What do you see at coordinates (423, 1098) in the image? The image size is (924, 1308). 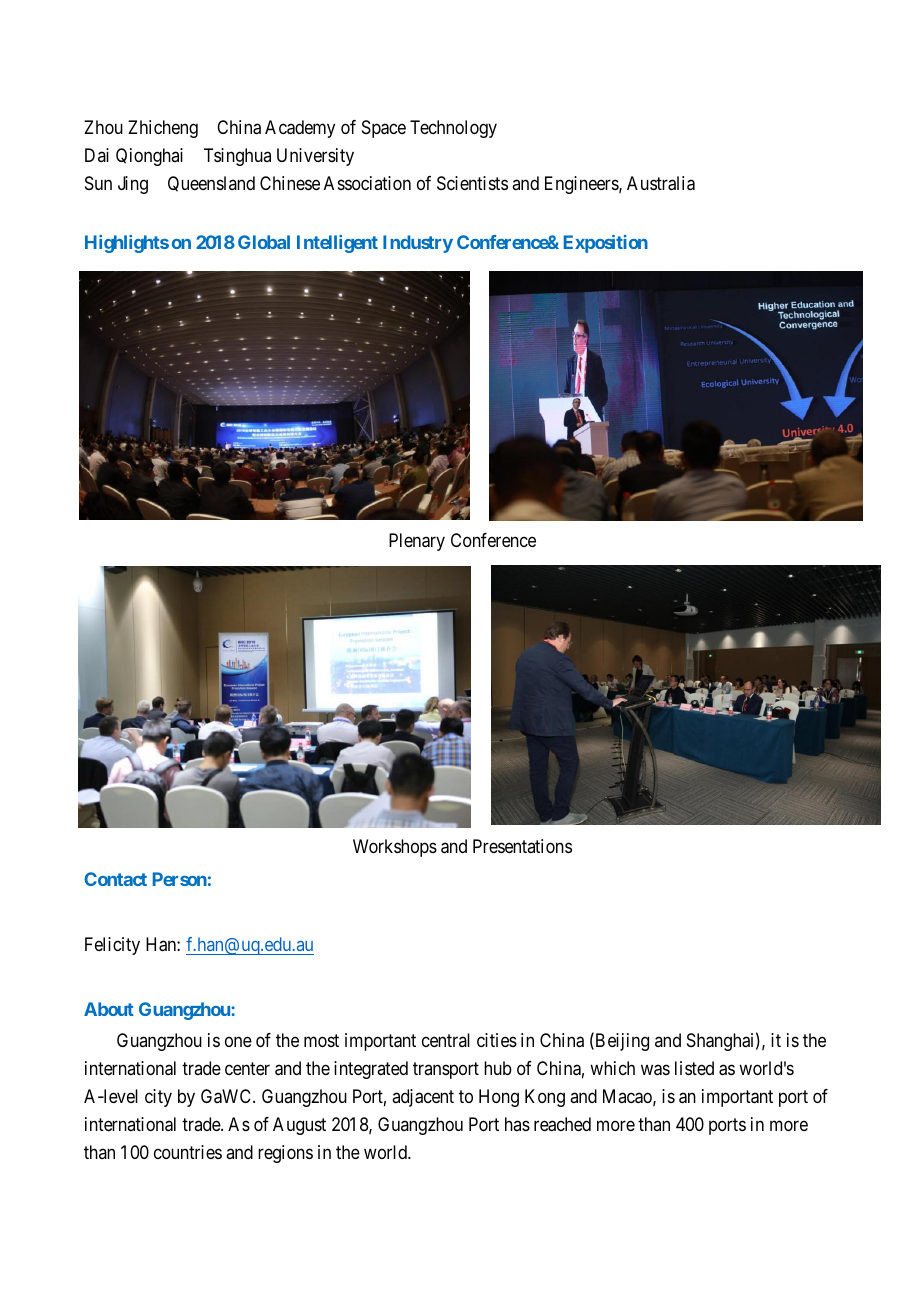 I see `adjacent` at bounding box center [423, 1098].
